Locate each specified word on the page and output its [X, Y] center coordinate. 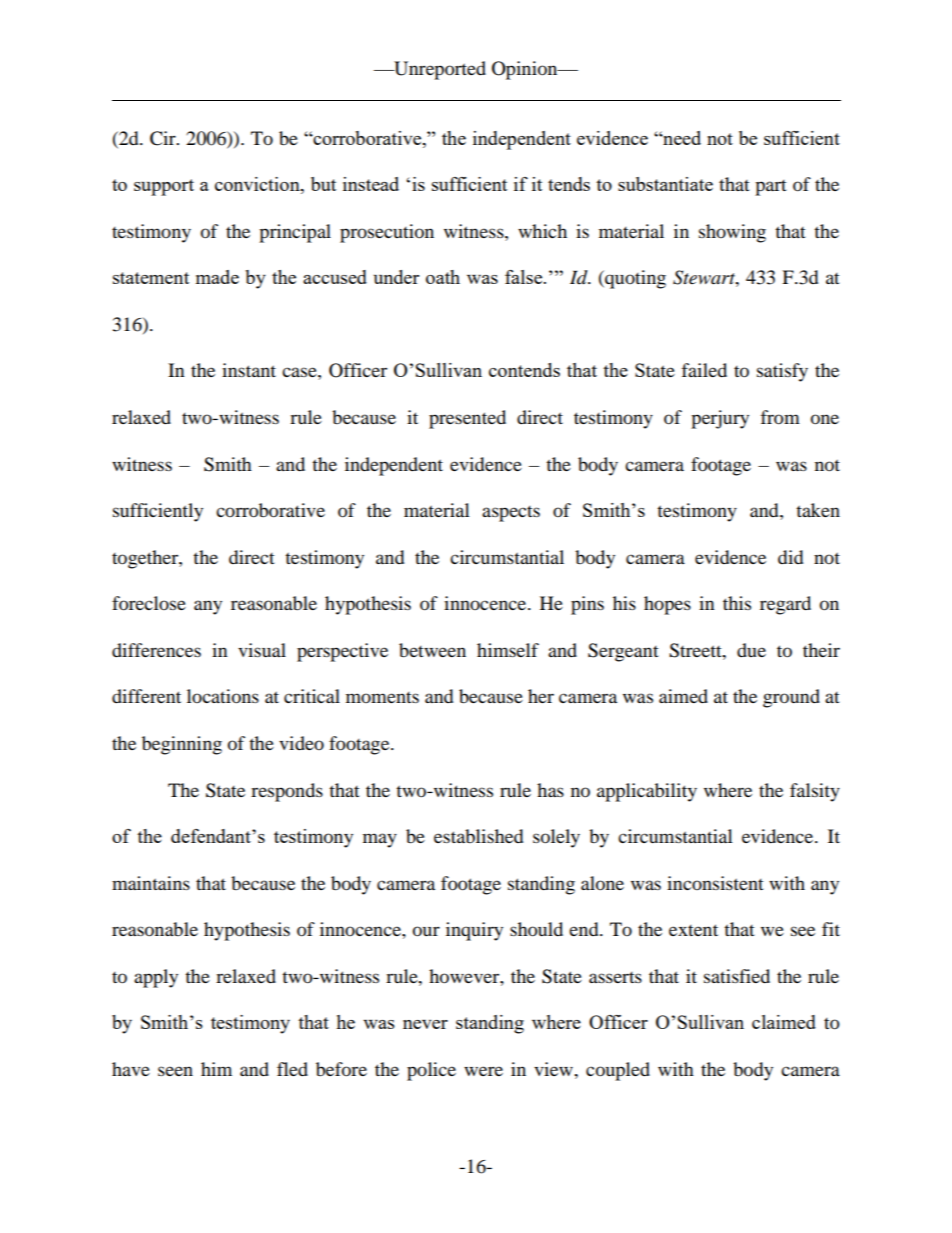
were [483, 1071]
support [164, 187]
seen [175, 1071]
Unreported [439, 70]
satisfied [737, 976]
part [771, 188]
